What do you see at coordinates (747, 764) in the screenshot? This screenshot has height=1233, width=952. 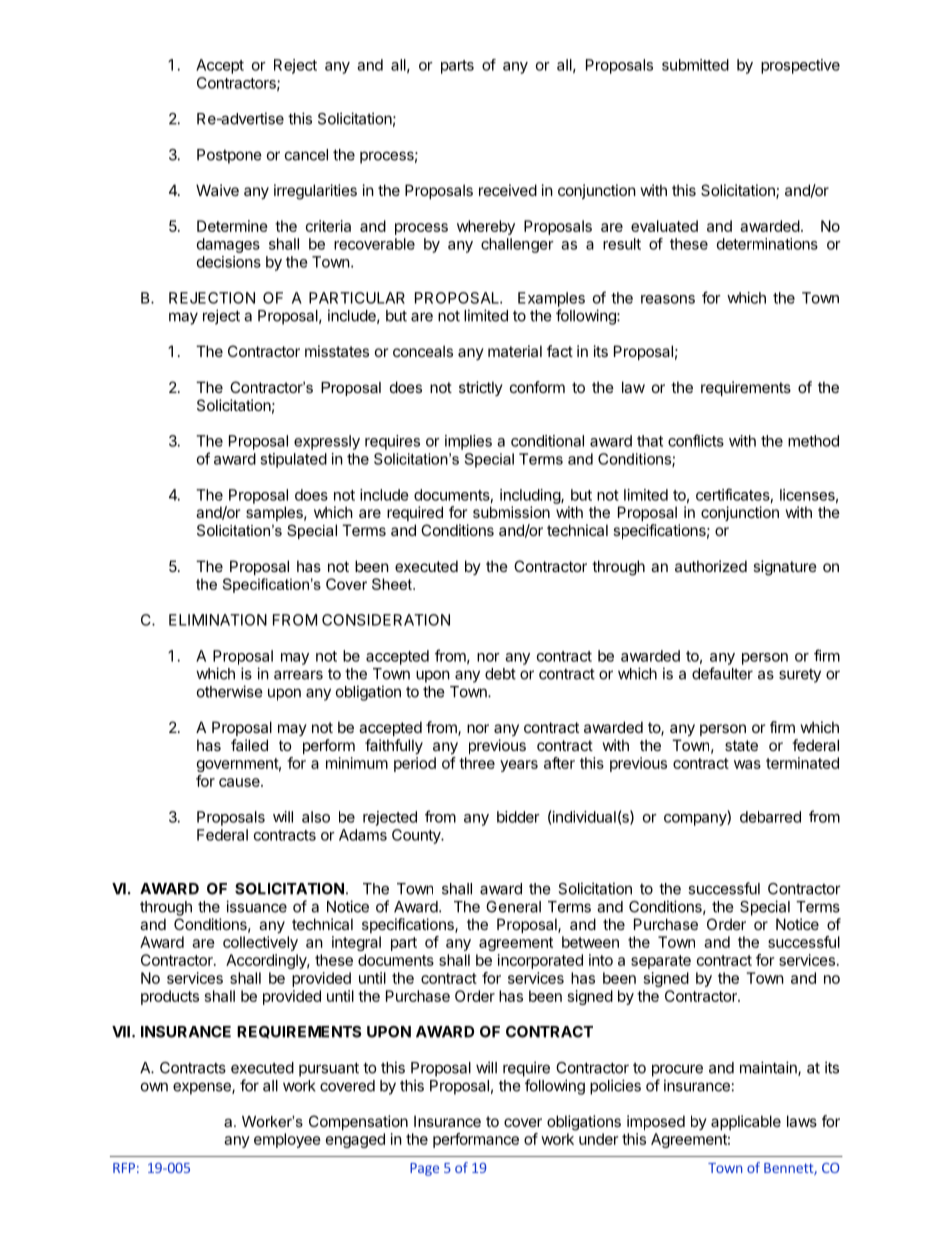 I see `was` at bounding box center [747, 764].
